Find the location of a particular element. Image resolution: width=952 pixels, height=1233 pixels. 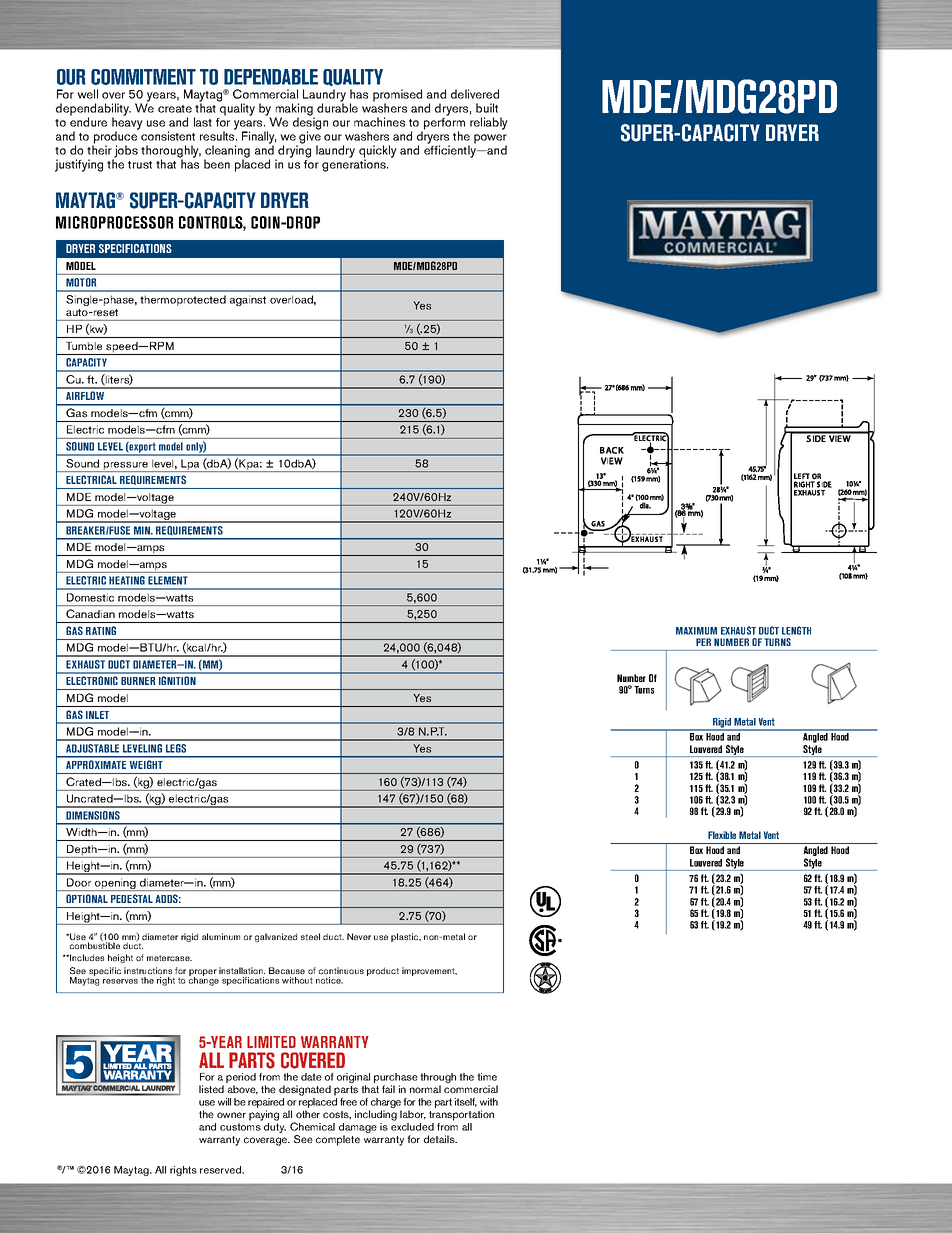

against is located at coordinates (248, 300).
